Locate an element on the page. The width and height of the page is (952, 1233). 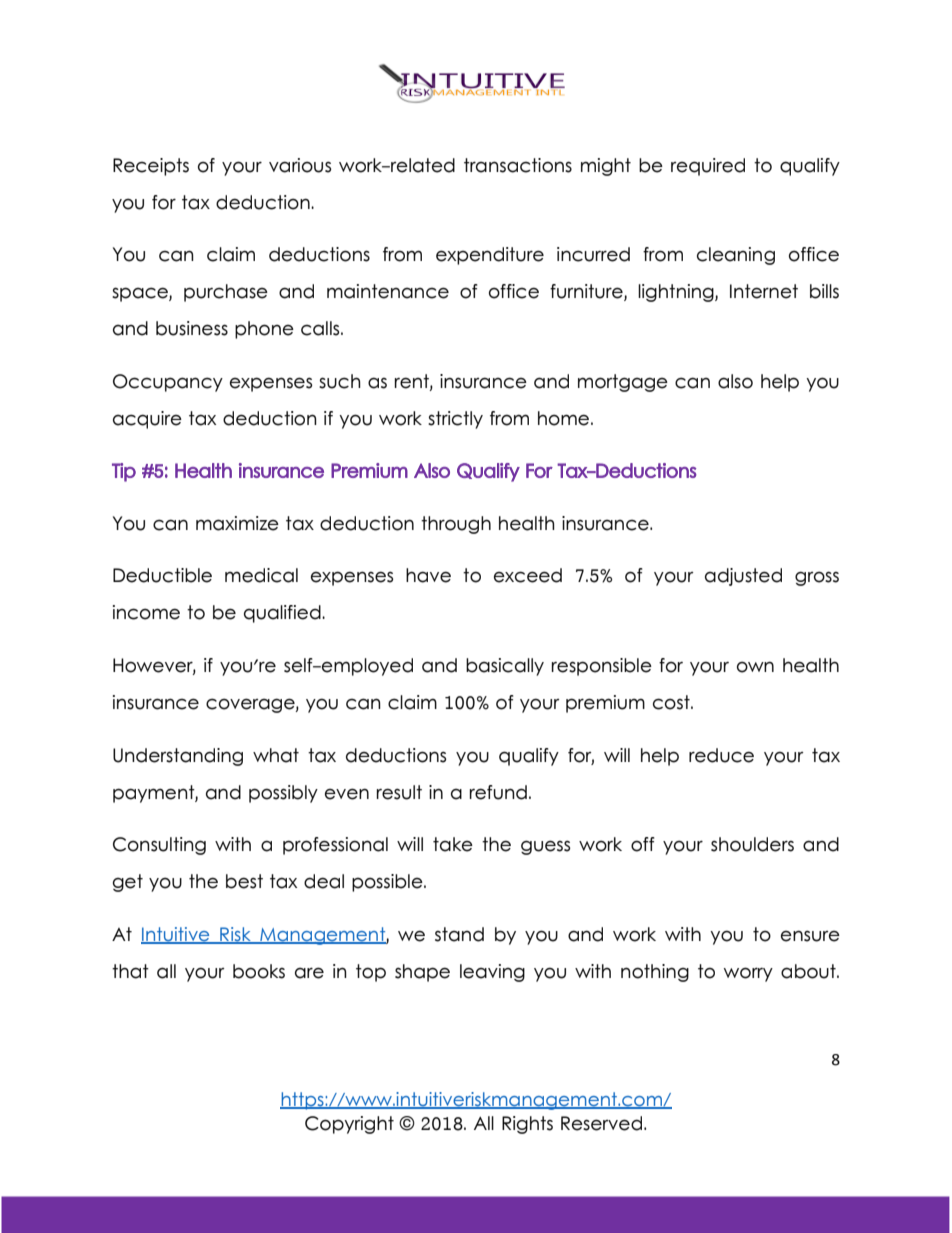
income is located at coordinates (146, 612).
